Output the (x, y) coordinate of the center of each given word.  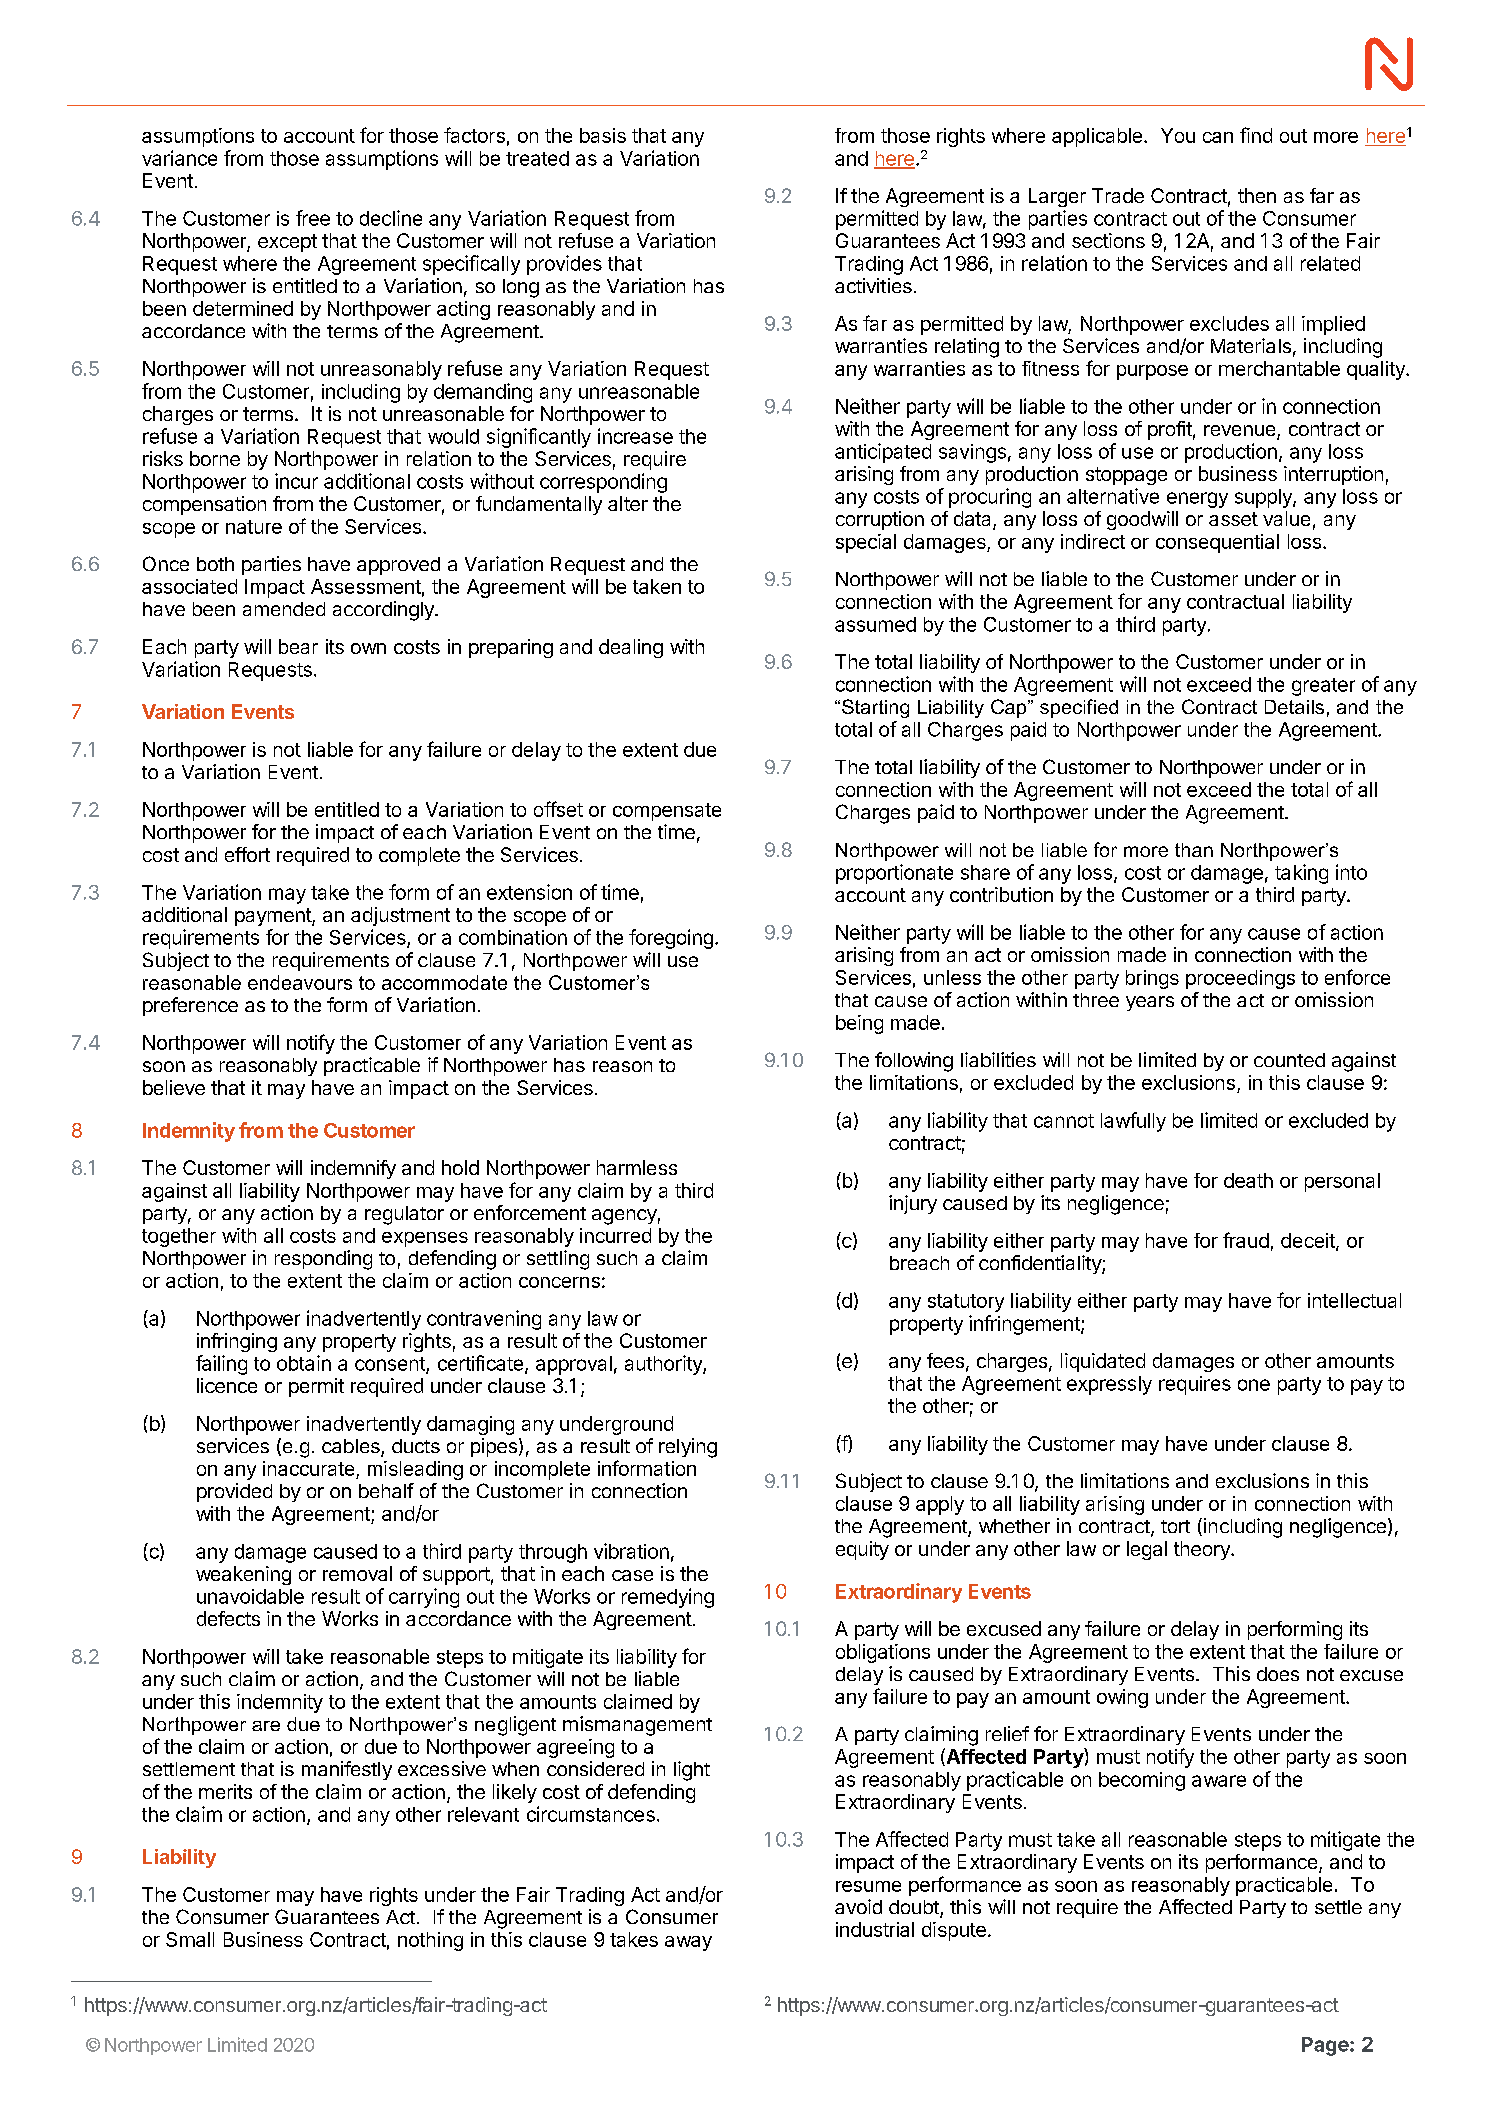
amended (284, 609)
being (859, 1024)
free (313, 218)
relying (688, 1448)
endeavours (300, 982)
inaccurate (308, 1468)
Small (190, 1939)
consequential (1217, 543)
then (1257, 195)
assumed (875, 624)
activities (873, 285)
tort (1175, 1526)
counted (1289, 1060)
